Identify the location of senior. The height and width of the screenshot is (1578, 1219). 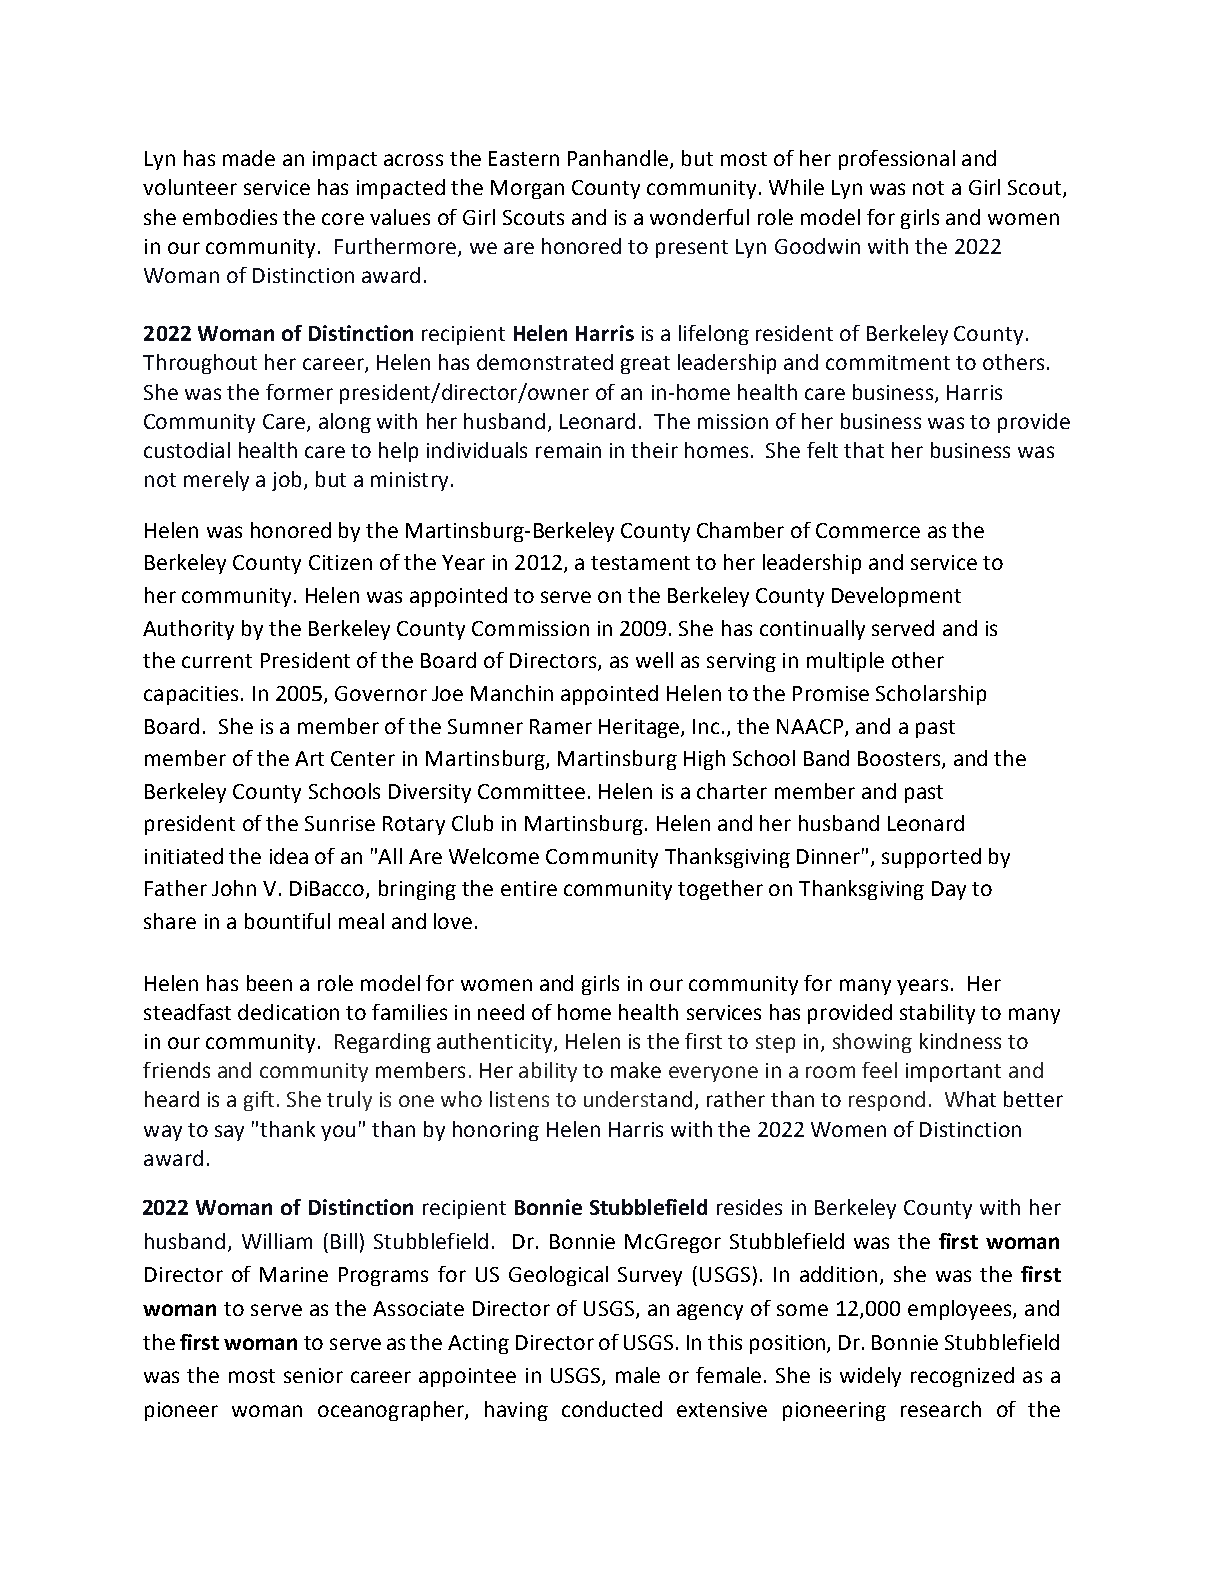
(313, 1375).
